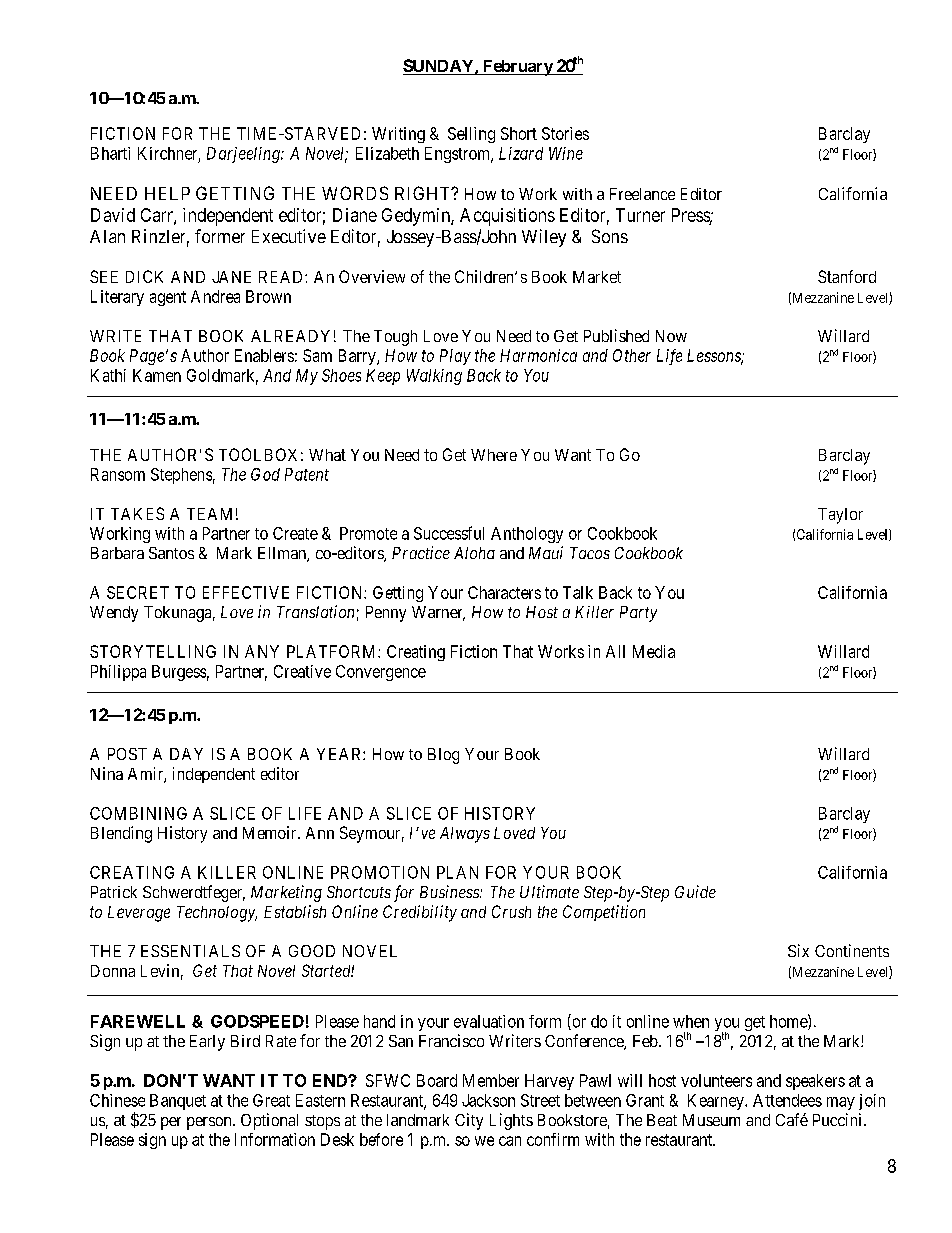  Describe the element at coordinates (121, 834) in the screenshot. I see `Blending` at that location.
